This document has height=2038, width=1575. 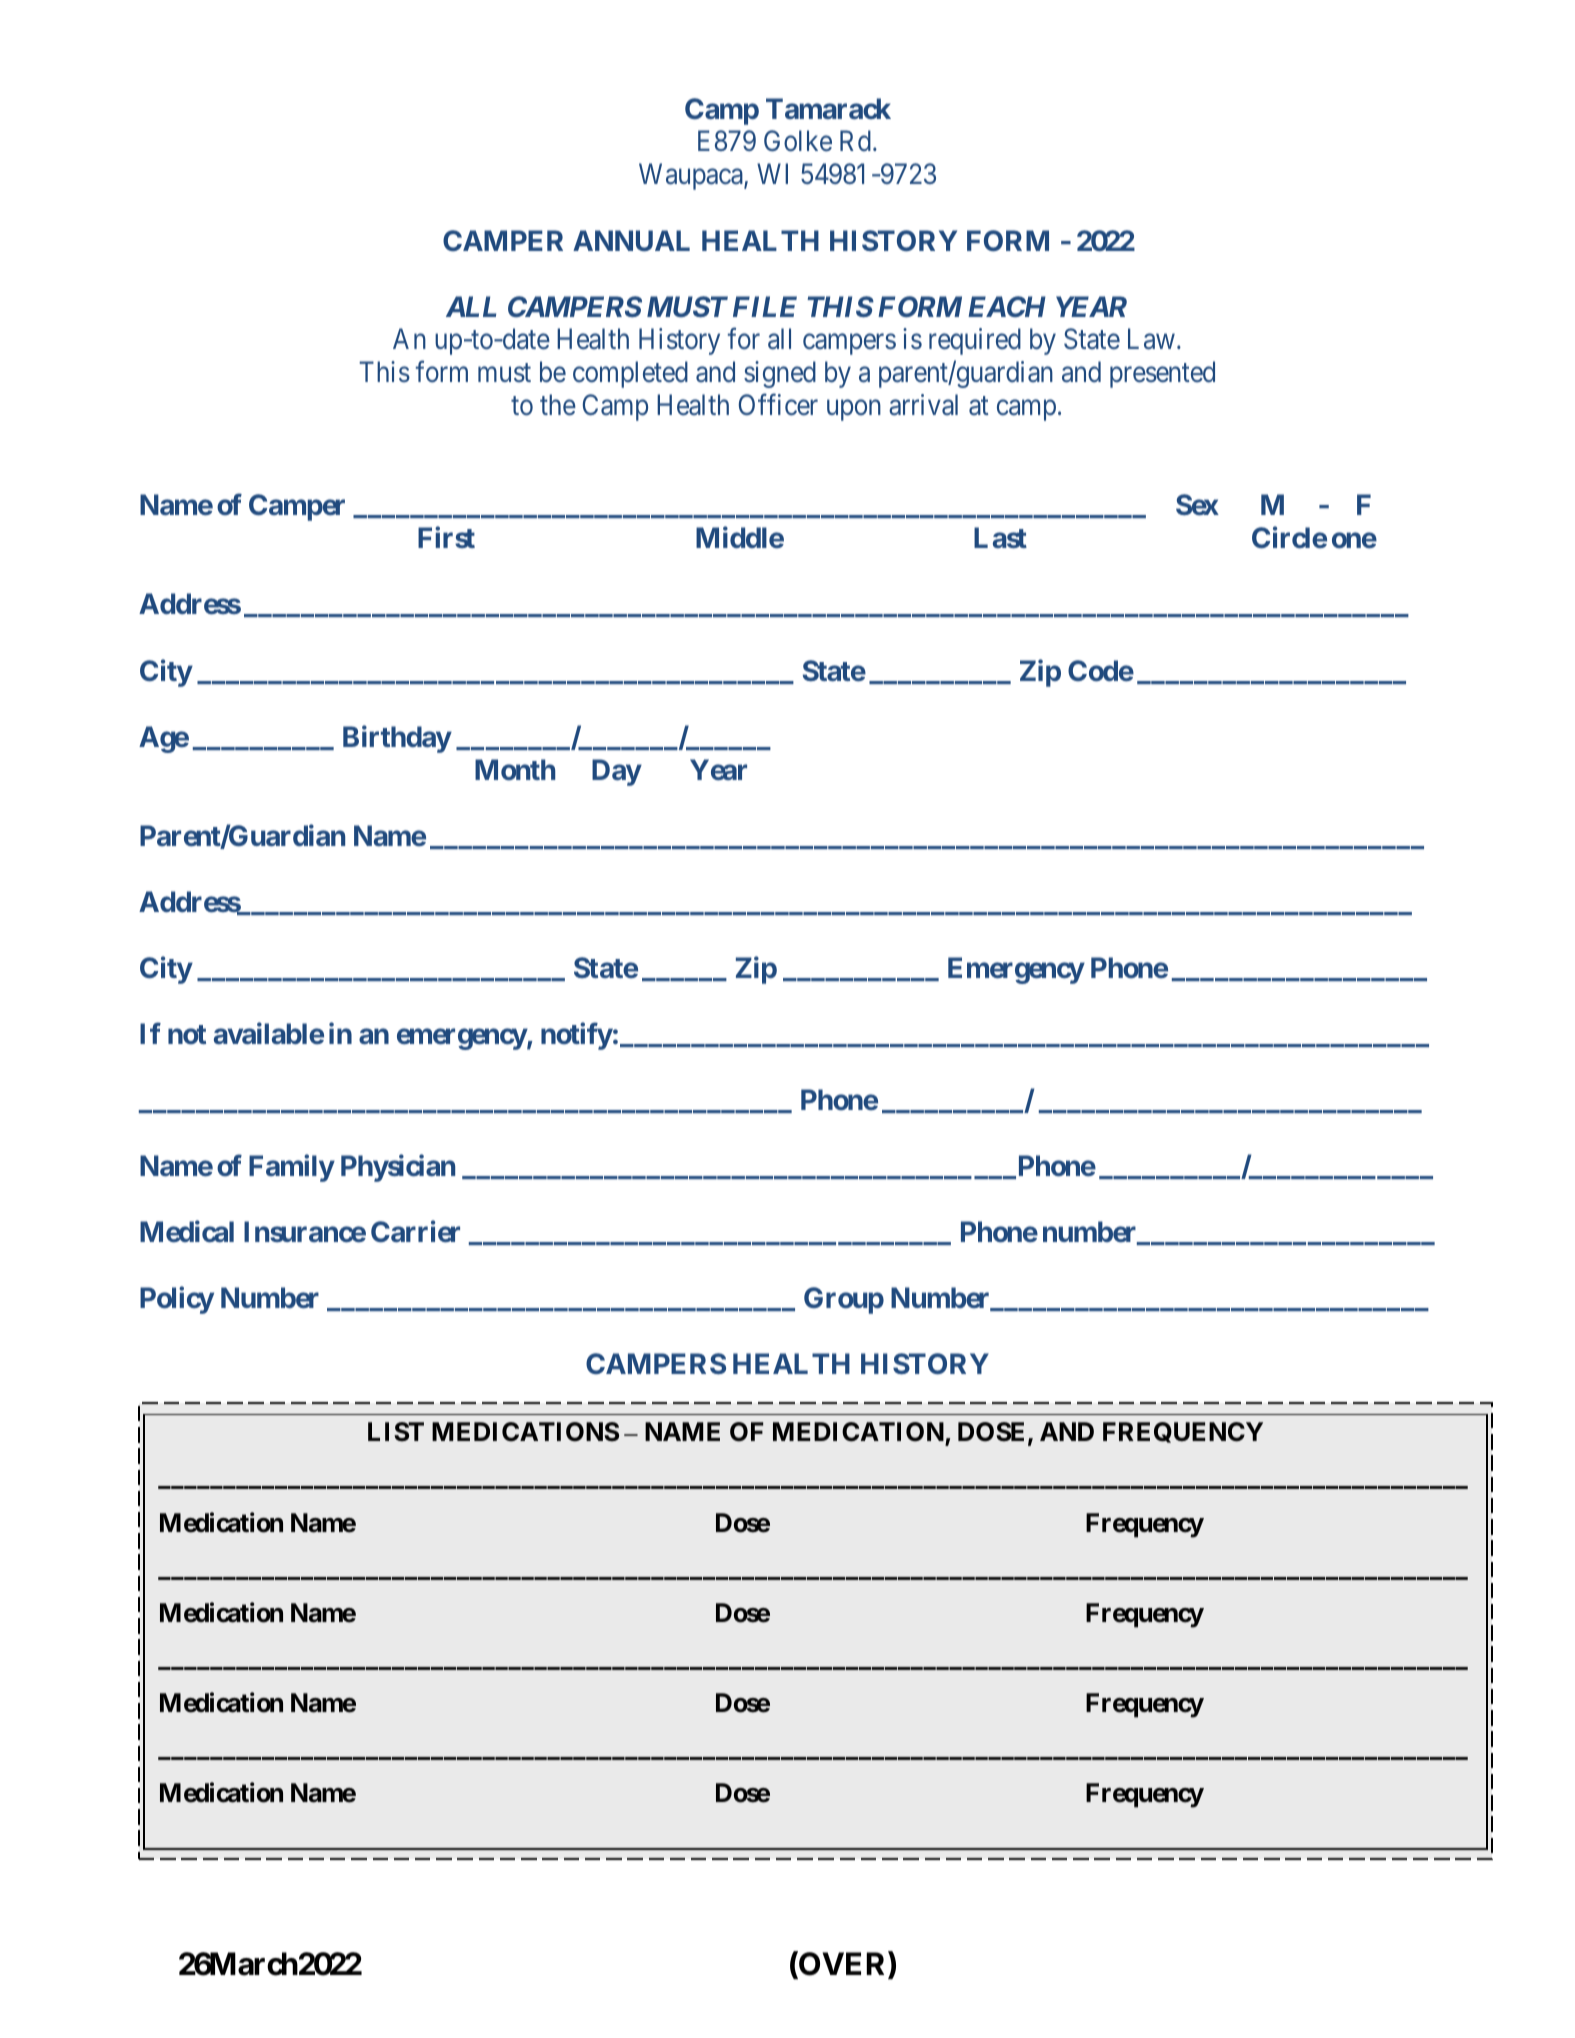 What do you see at coordinates (1000, 537) in the document?
I see `Last` at bounding box center [1000, 537].
